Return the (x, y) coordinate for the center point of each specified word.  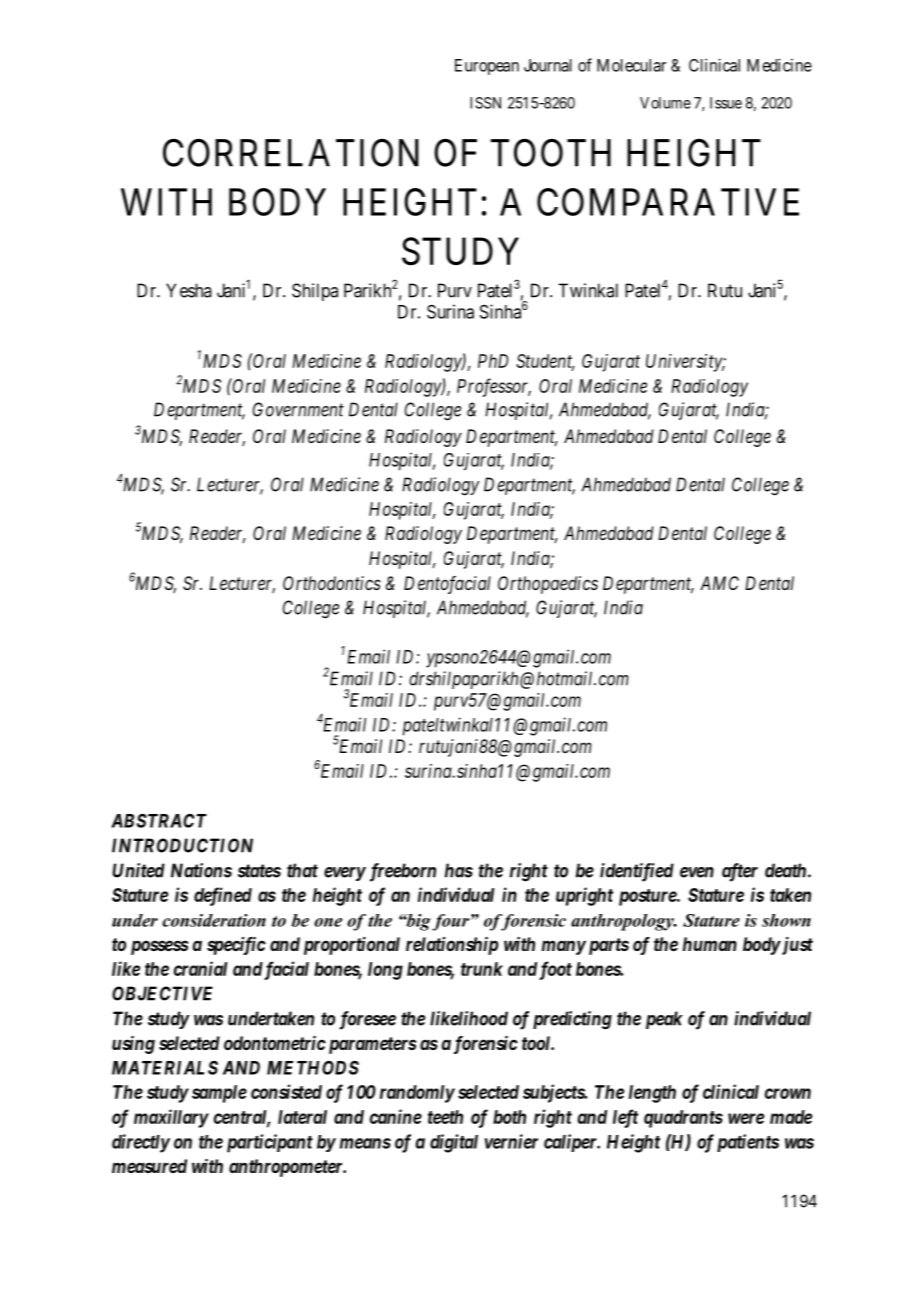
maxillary (171, 1118)
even (697, 872)
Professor (494, 387)
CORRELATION (291, 153)
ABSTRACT (159, 820)
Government (298, 409)
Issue (726, 103)
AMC (719, 583)
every (345, 874)
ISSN (485, 103)
